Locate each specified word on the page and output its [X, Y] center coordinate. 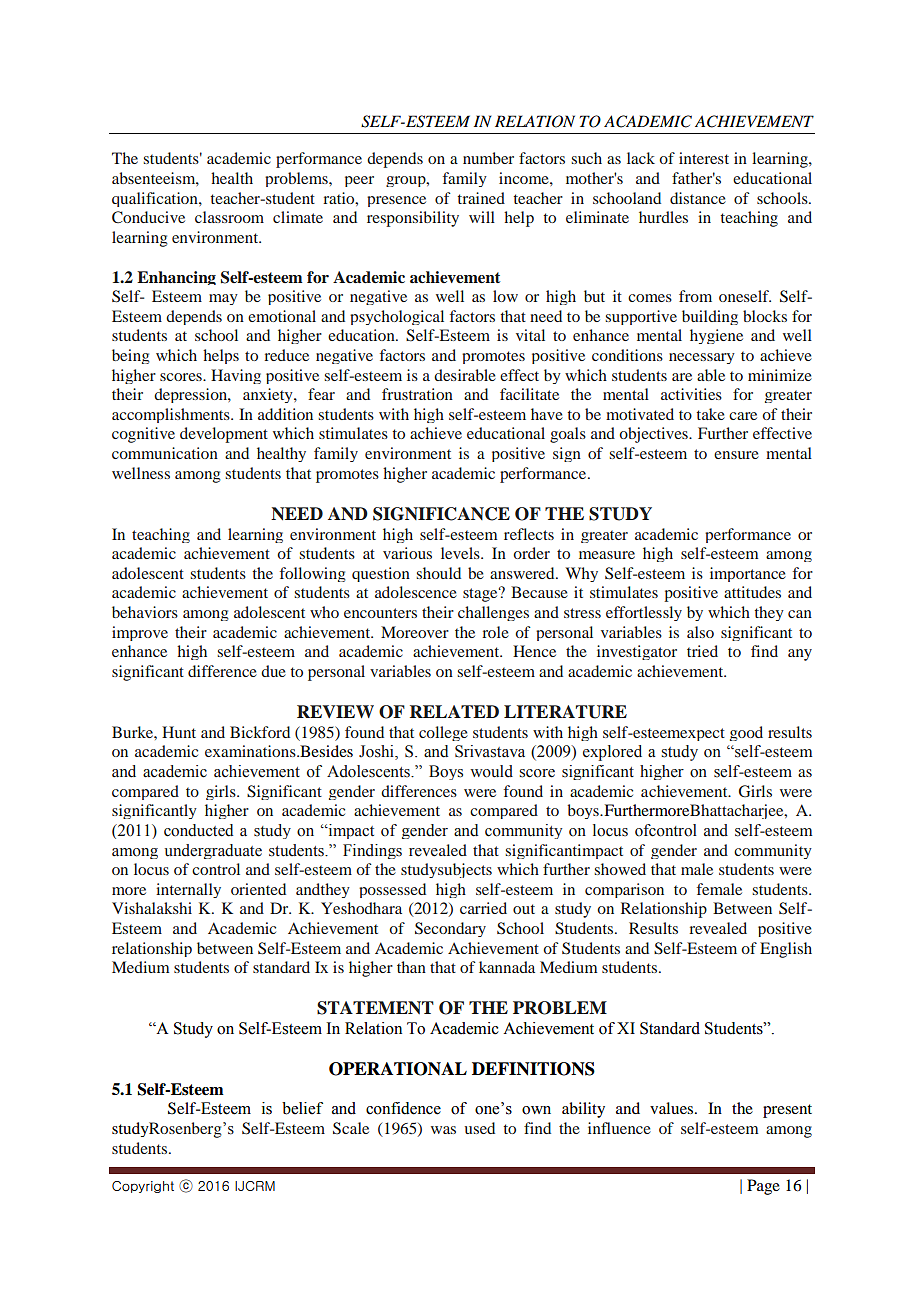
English [786, 950]
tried [702, 651]
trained [481, 198]
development [224, 435]
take [710, 414]
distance [698, 198]
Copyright [143, 1187]
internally [188, 890]
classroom [229, 217]
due [273, 671]
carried [483, 908]
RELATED [454, 711]
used [479, 1128]
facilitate [529, 394]
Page [763, 1187]
